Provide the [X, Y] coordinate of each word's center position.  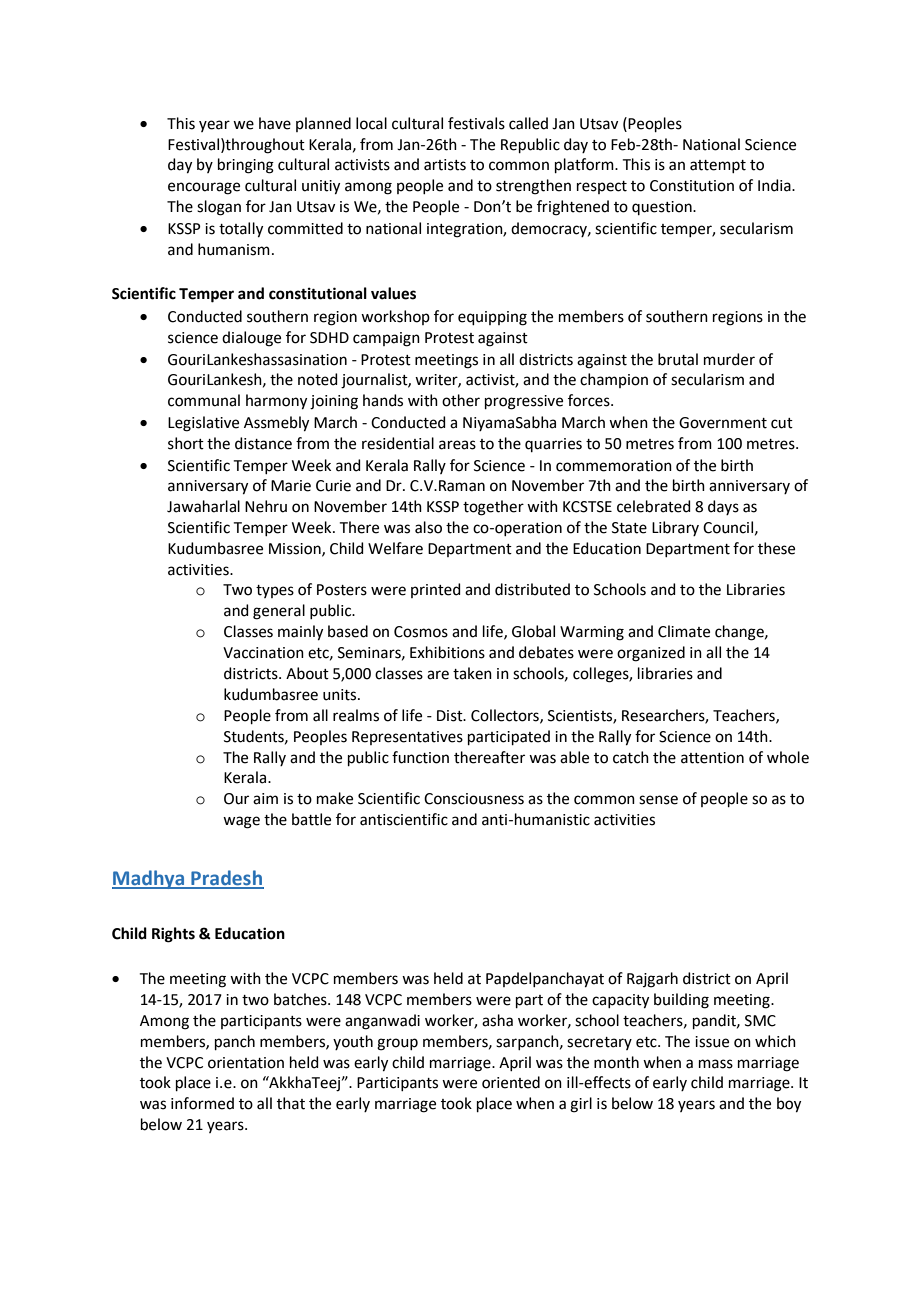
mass [716, 1064]
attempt [718, 166]
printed [436, 590]
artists [445, 165]
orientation [246, 1063]
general [279, 612]
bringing [246, 166]
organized [651, 654]
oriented [511, 1082]
